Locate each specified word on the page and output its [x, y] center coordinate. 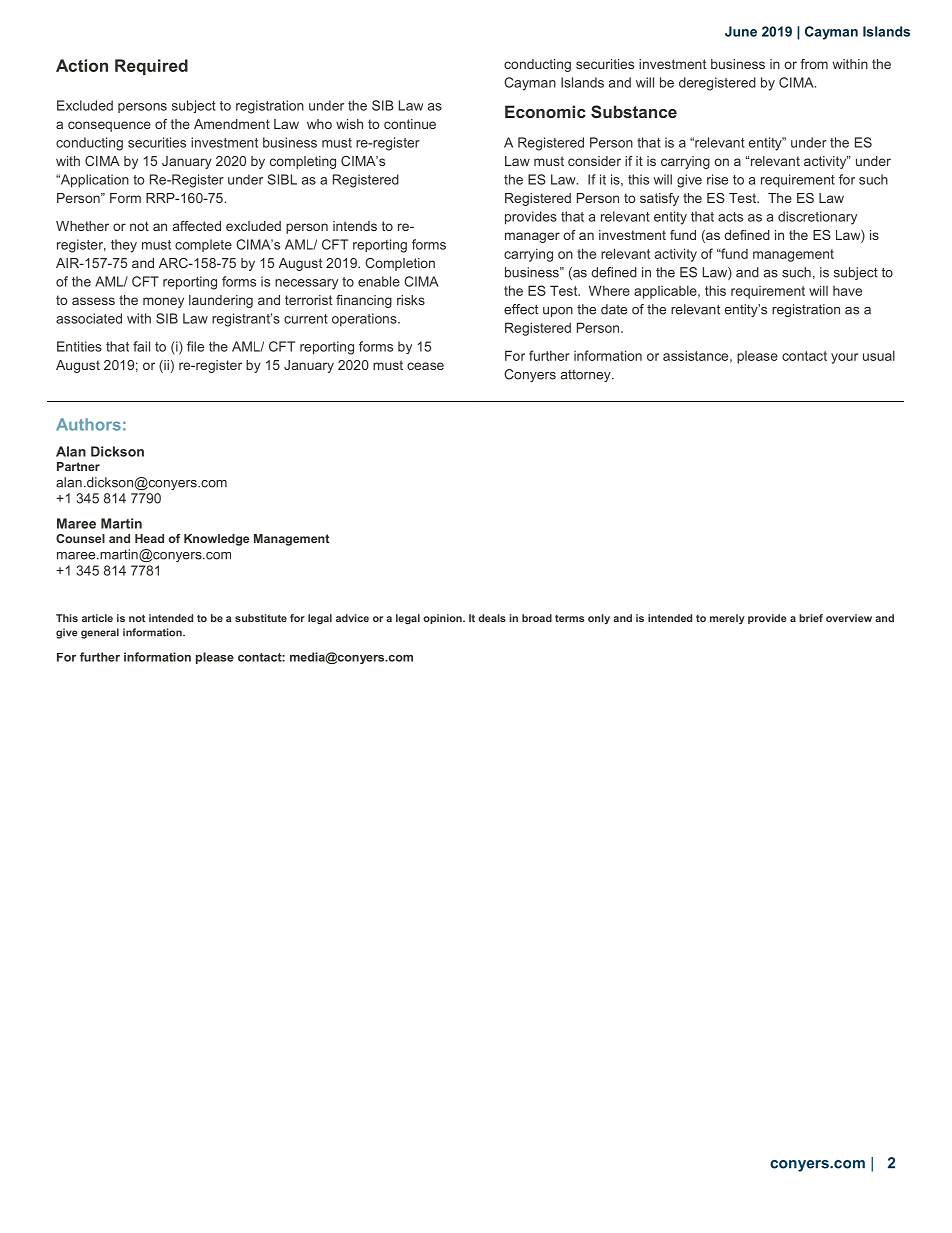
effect [521, 309]
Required [151, 67]
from [814, 64]
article [97, 618]
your [844, 358]
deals [492, 618]
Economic [545, 111]
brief [811, 618]
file [195, 346]
